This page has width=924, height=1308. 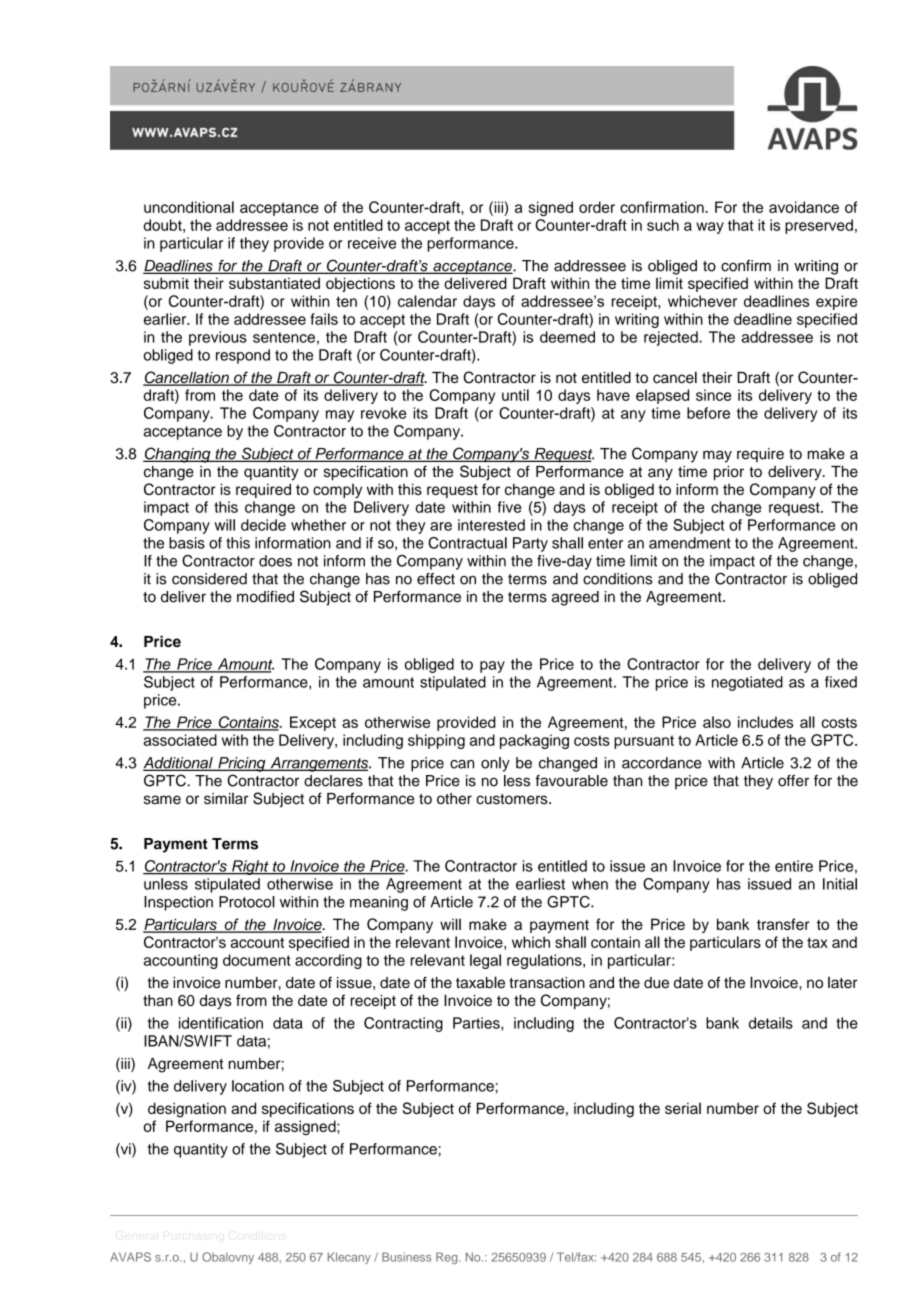 I want to click on Changing, so click(x=178, y=455).
